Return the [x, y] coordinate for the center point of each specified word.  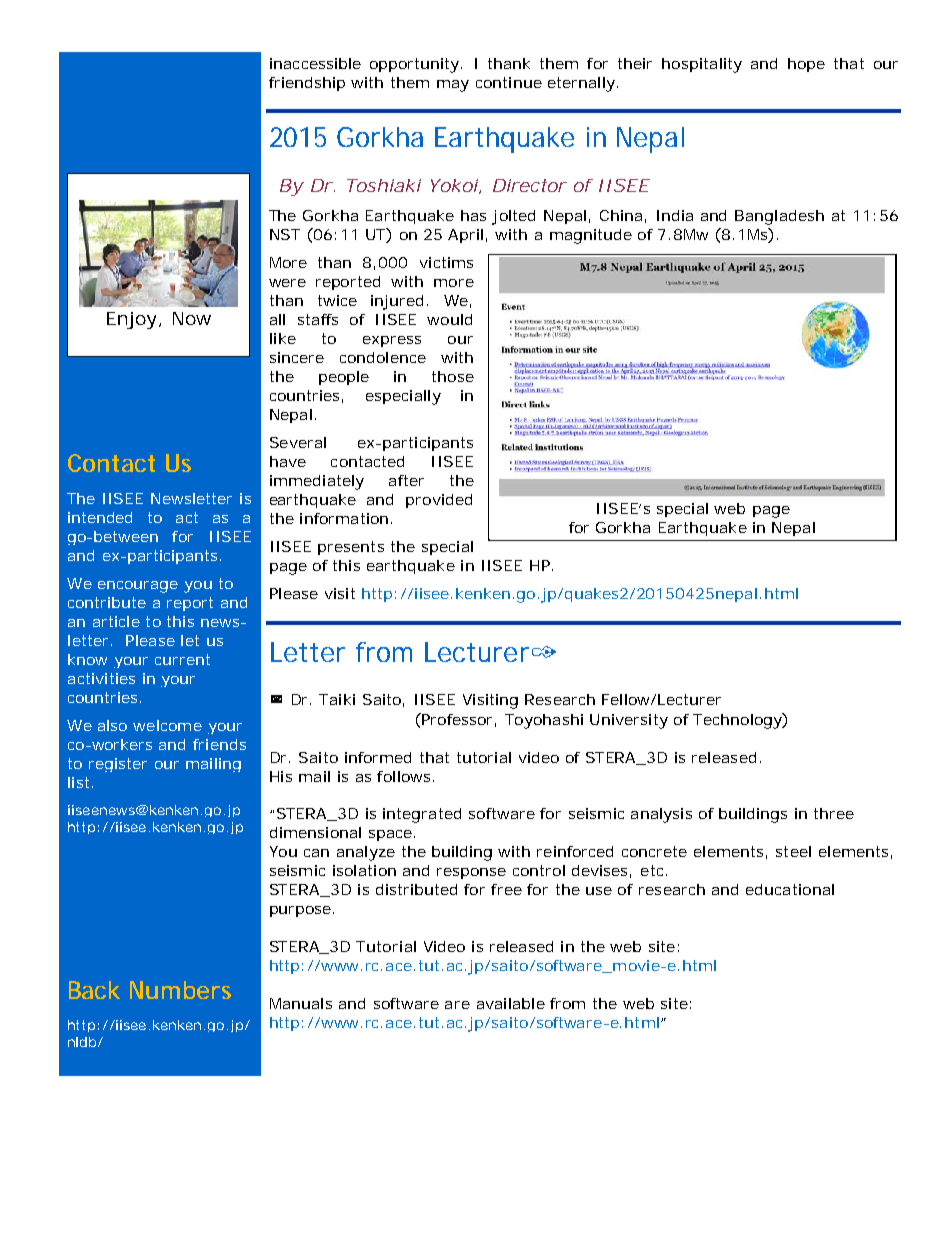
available [511, 1003]
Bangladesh [779, 217]
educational [790, 889]
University [629, 721]
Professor [459, 720]
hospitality [702, 65]
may [453, 86]
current [182, 659]
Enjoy [134, 320]
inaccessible [315, 63]
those [453, 376]
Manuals [301, 1003]
